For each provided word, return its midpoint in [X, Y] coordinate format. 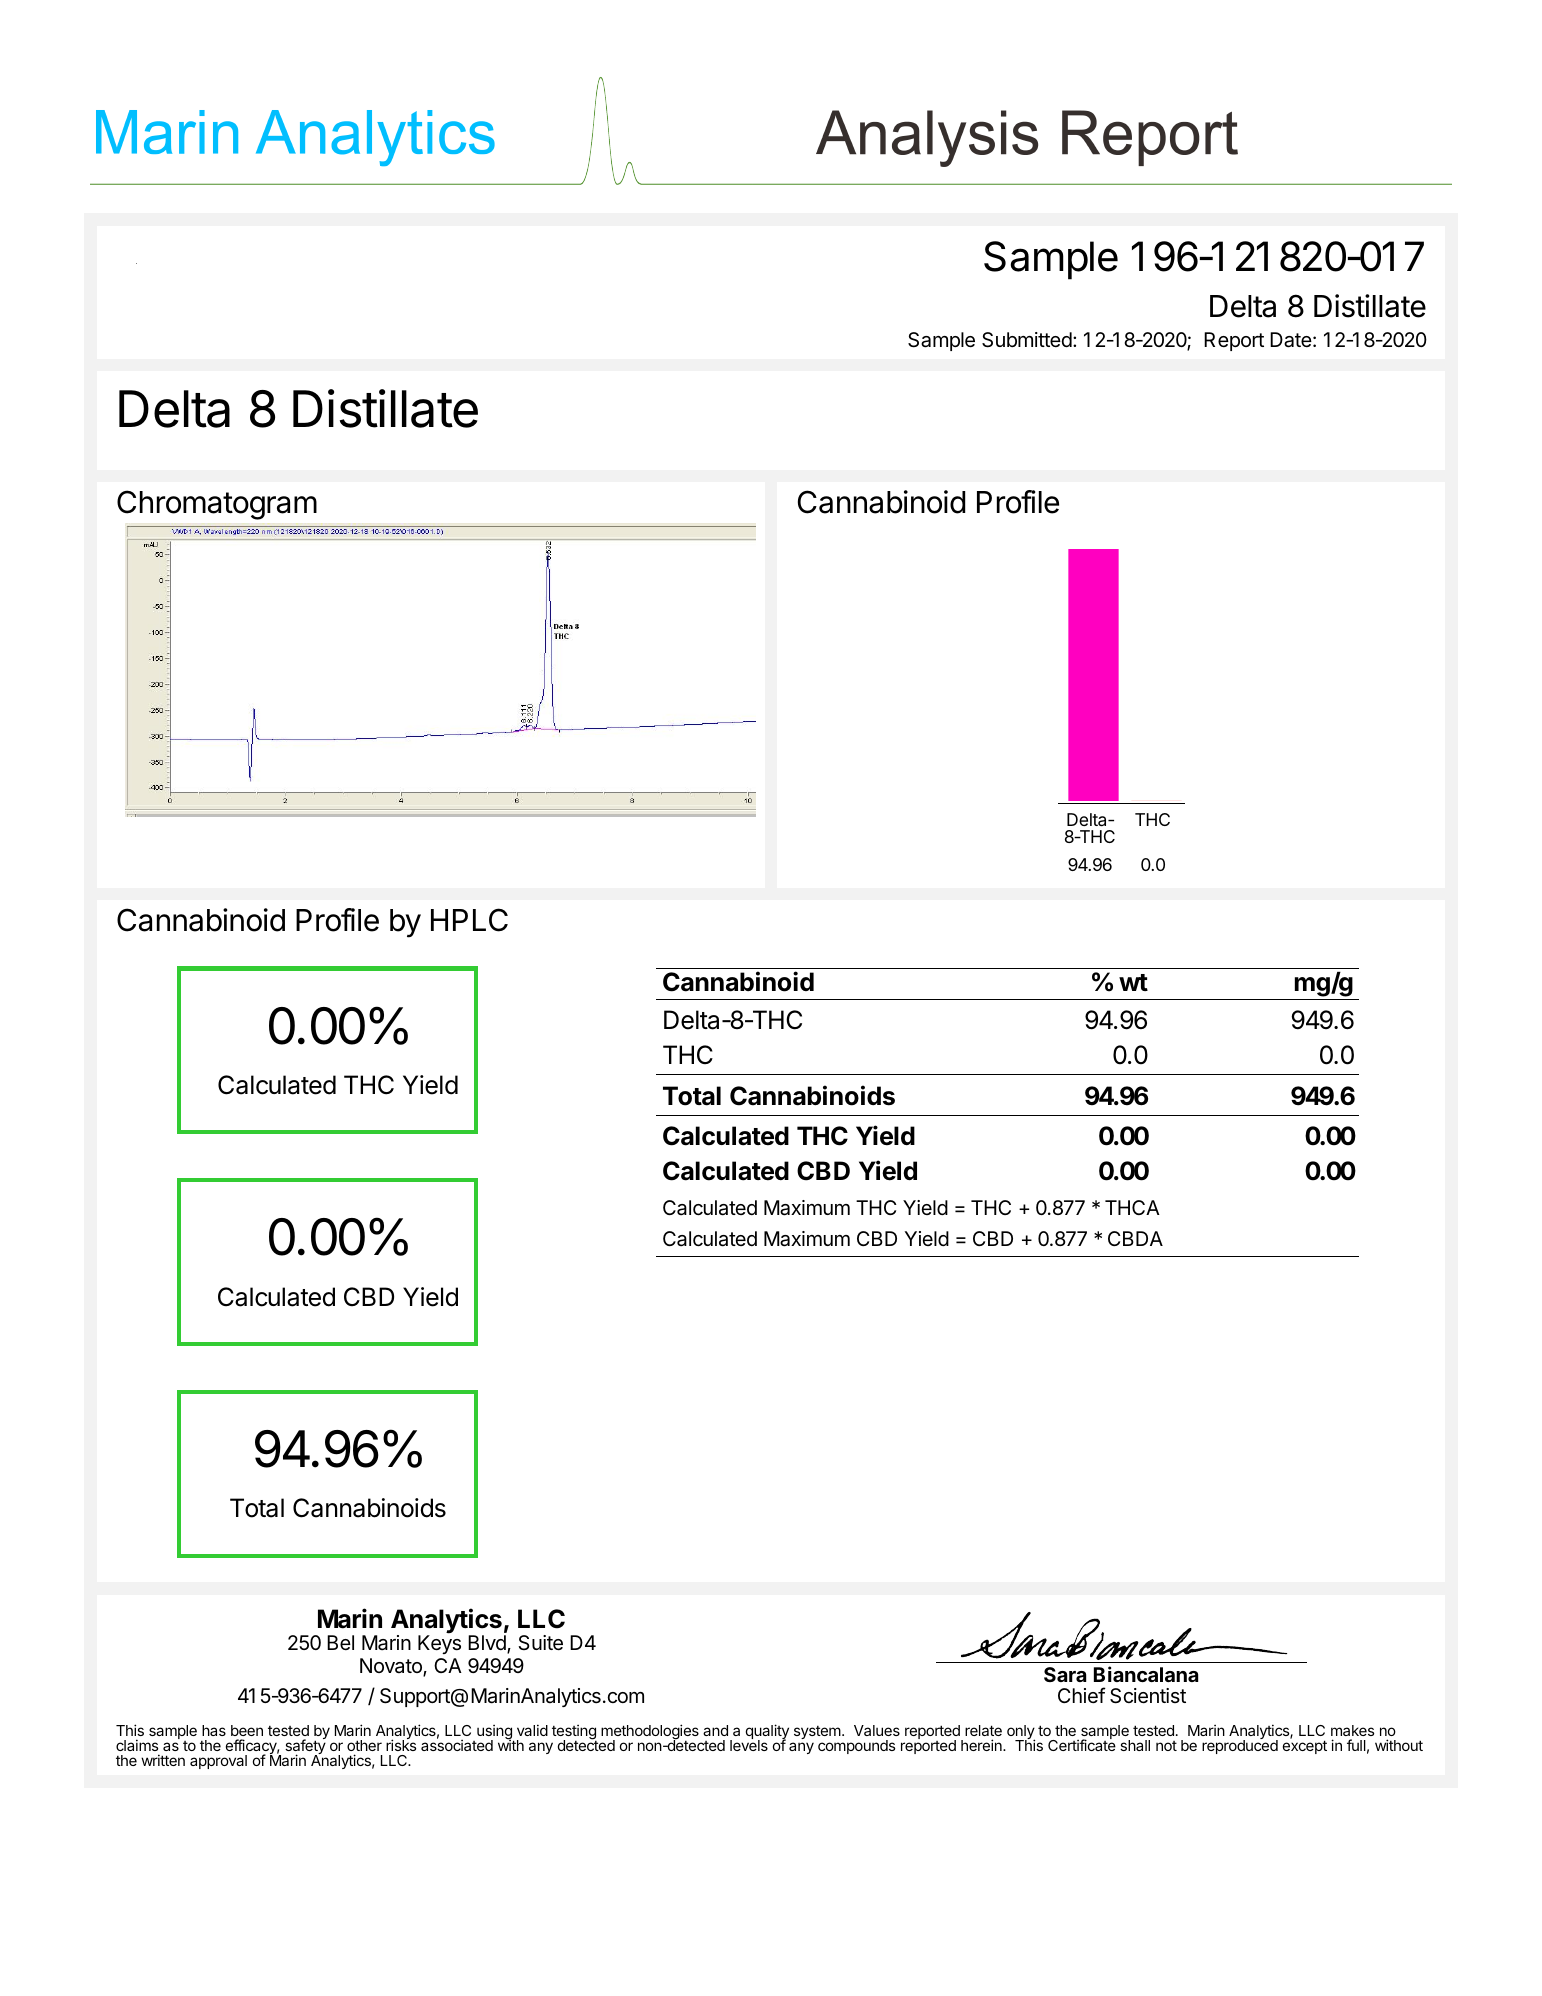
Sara [1065, 1674]
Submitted [1027, 340]
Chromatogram [217, 505]
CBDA [1135, 1238]
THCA [1132, 1207]
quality [767, 1733]
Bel [340, 1642]
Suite [540, 1643]
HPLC [469, 920]
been [247, 1730]
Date [1291, 340]
